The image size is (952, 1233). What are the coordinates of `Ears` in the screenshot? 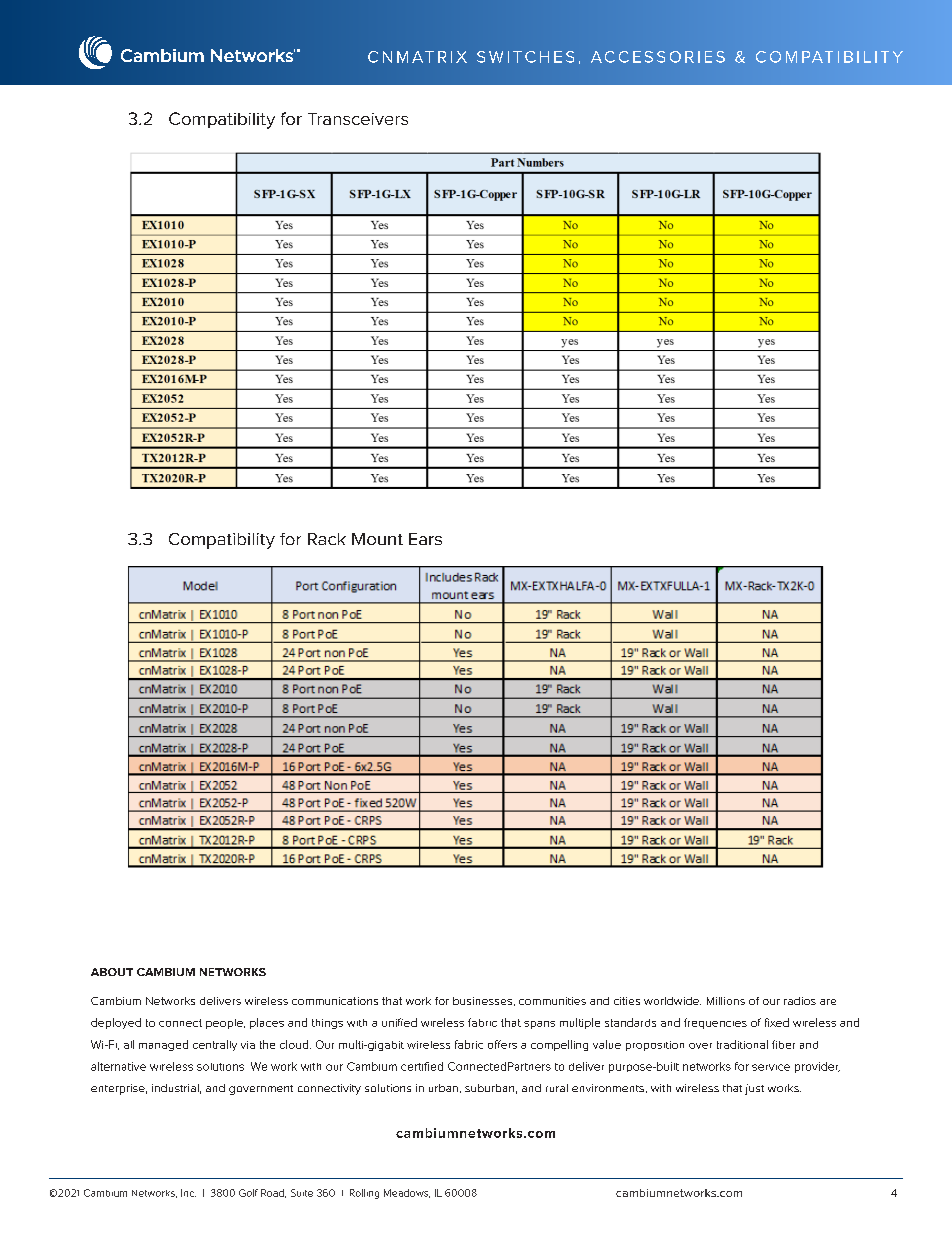 It's located at (425, 539).
